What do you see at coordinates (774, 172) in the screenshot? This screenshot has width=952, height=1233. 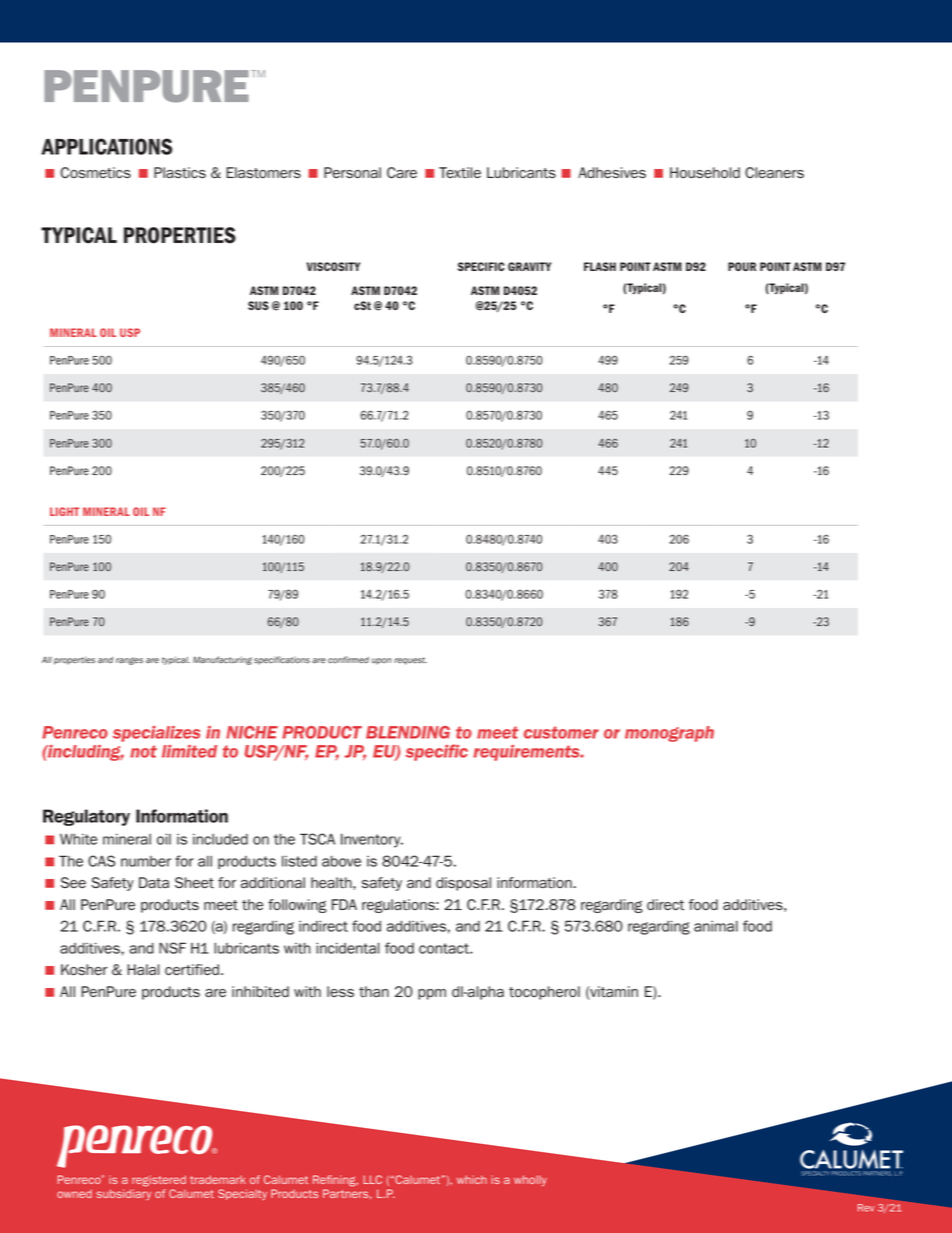 I see `Cleaners` at bounding box center [774, 172].
